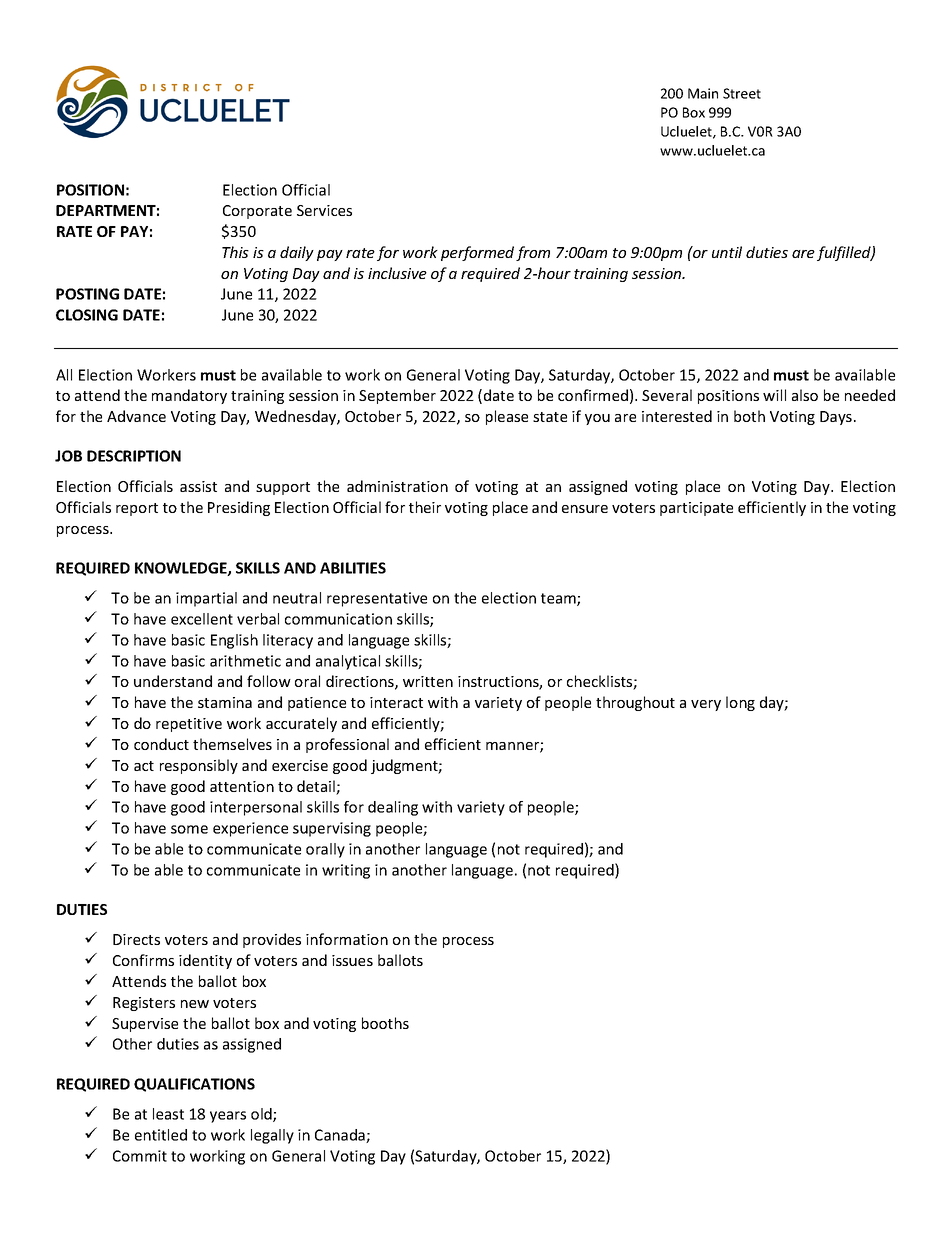 This screenshot has height=1233, width=952. Describe the element at coordinates (202, 619) in the screenshot. I see `excellent` at that location.
